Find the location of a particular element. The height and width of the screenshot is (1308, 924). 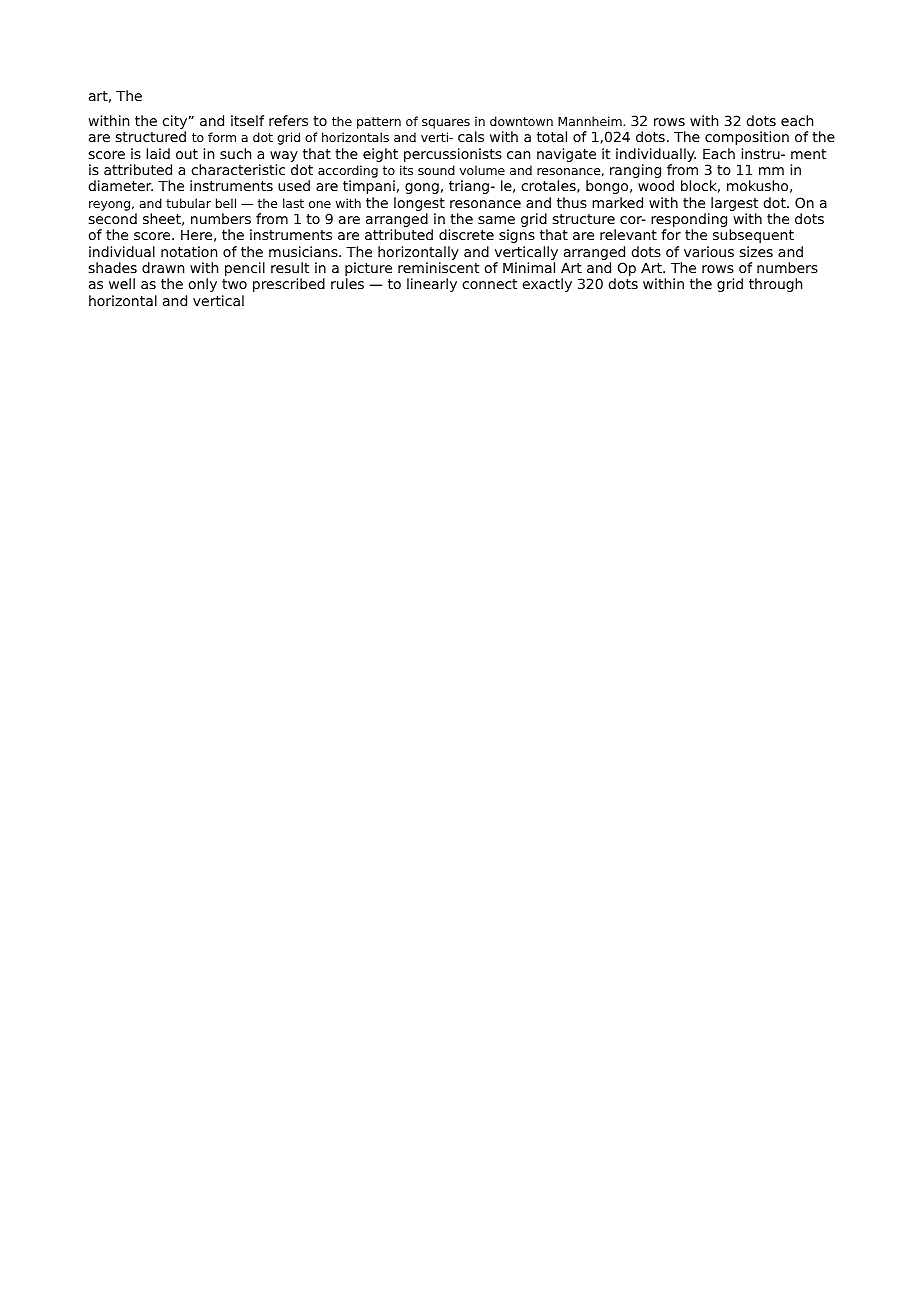

discrete is located at coordinates (466, 234).
